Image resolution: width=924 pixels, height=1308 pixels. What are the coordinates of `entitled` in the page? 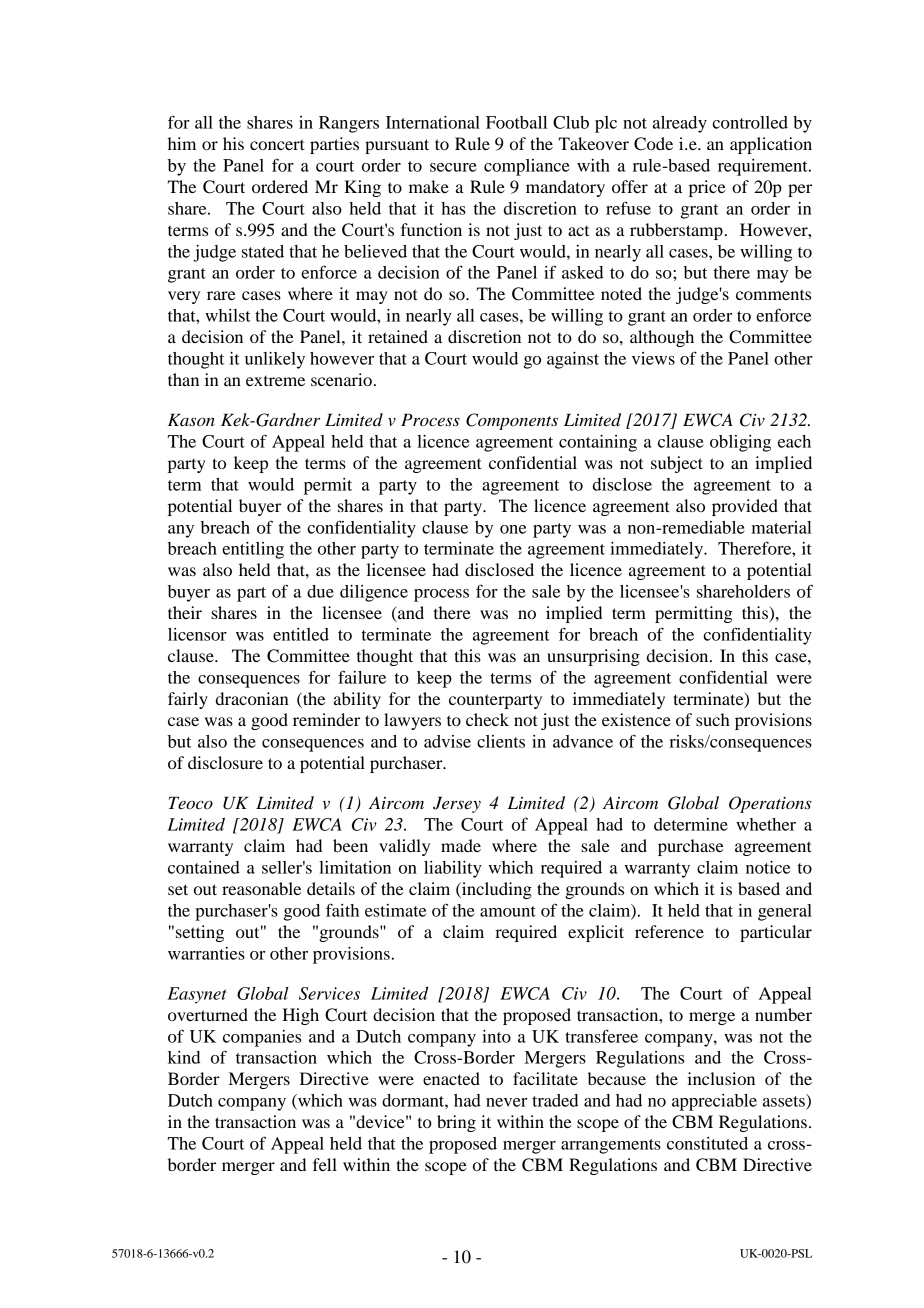 It's located at (301, 634).
